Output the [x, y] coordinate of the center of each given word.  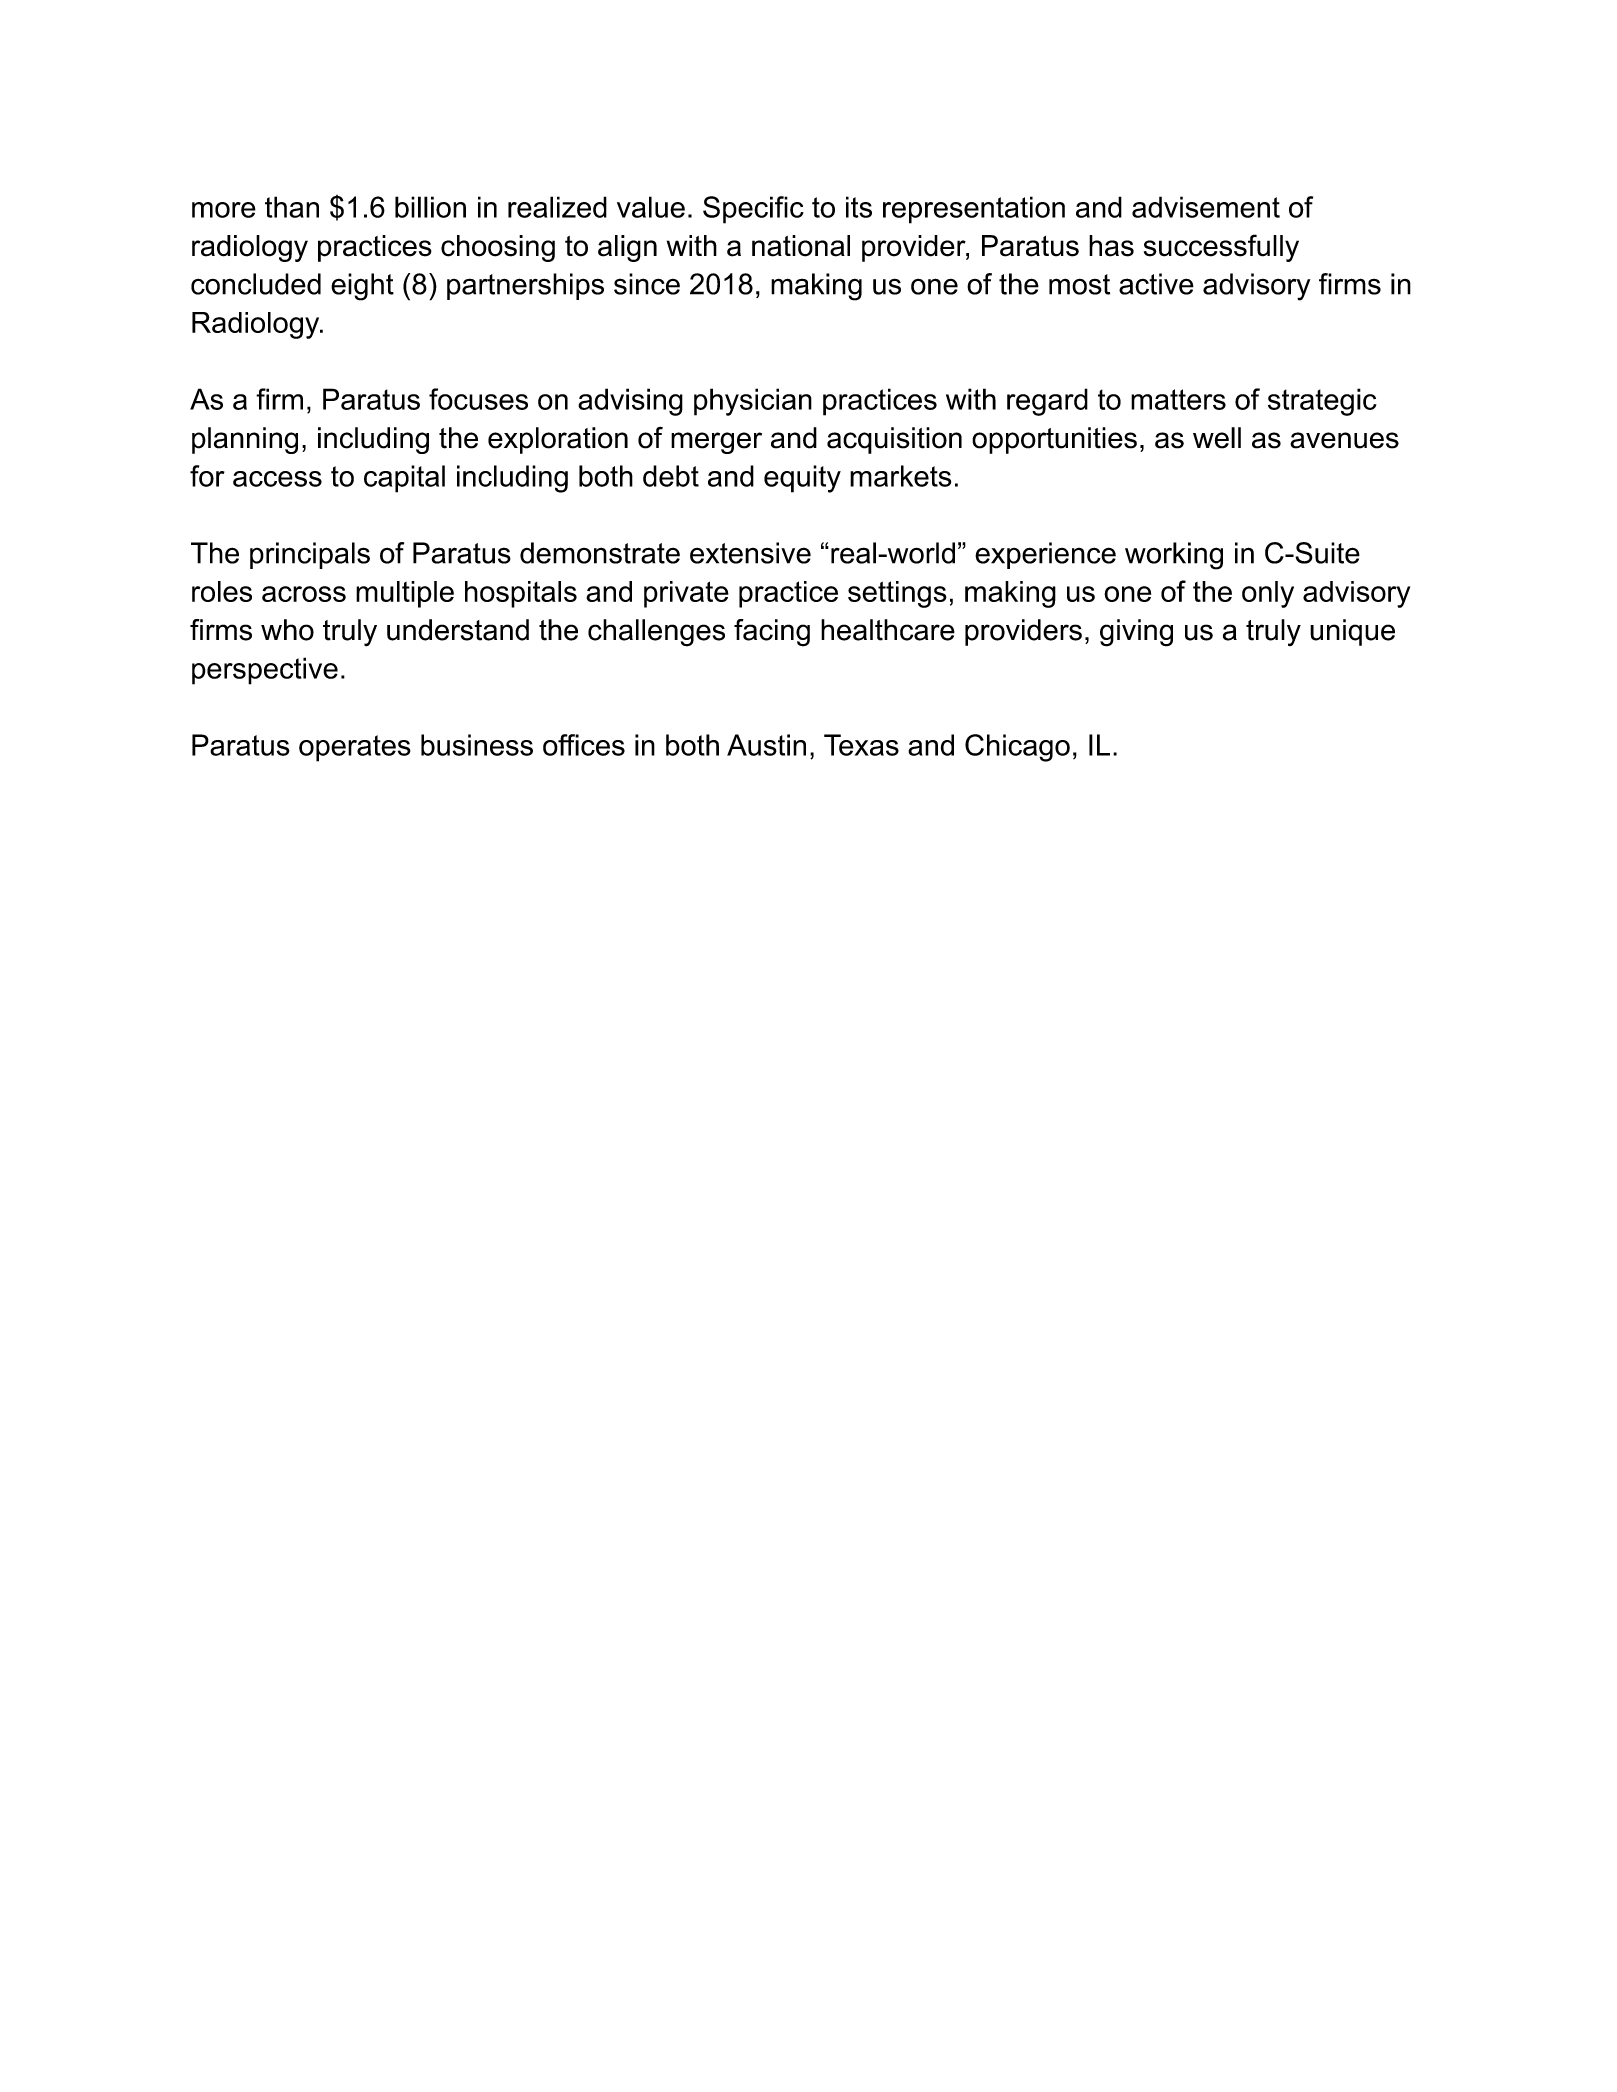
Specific [753, 210]
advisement [1206, 207]
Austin [766, 745]
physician [753, 402]
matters [1178, 399]
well [1217, 438]
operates [355, 748]
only [1268, 594]
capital [404, 479]
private [686, 594]
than [292, 207]
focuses [478, 399]
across [304, 594]
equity [802, 479]
